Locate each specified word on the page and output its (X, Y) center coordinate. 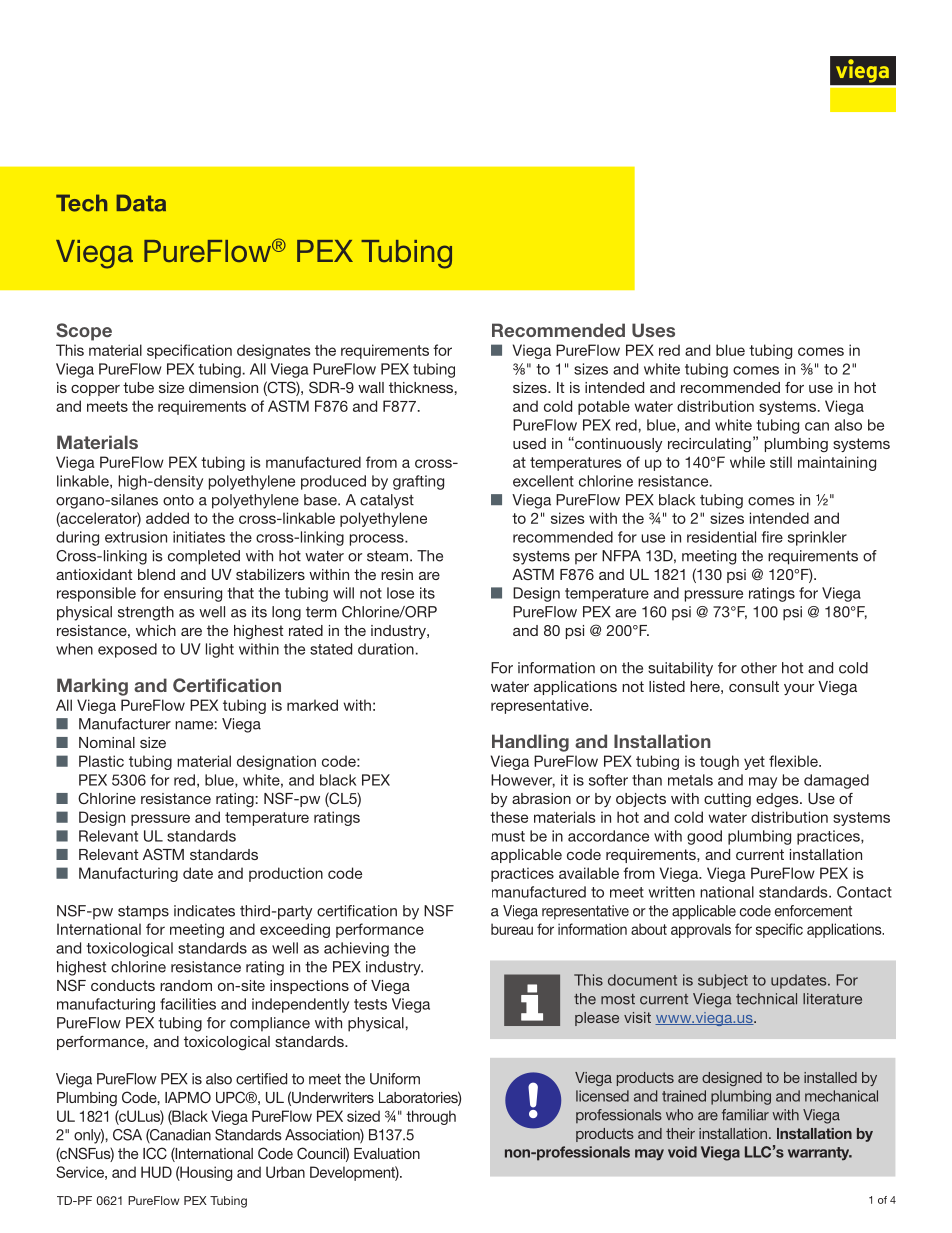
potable (604, 407)
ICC (155, 1153)
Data (141, 203)
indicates (204, 911)
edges (778, 800)
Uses (653, 330)
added (167, 518)
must (508, 836)
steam (387, 556)
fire (772, 537)
